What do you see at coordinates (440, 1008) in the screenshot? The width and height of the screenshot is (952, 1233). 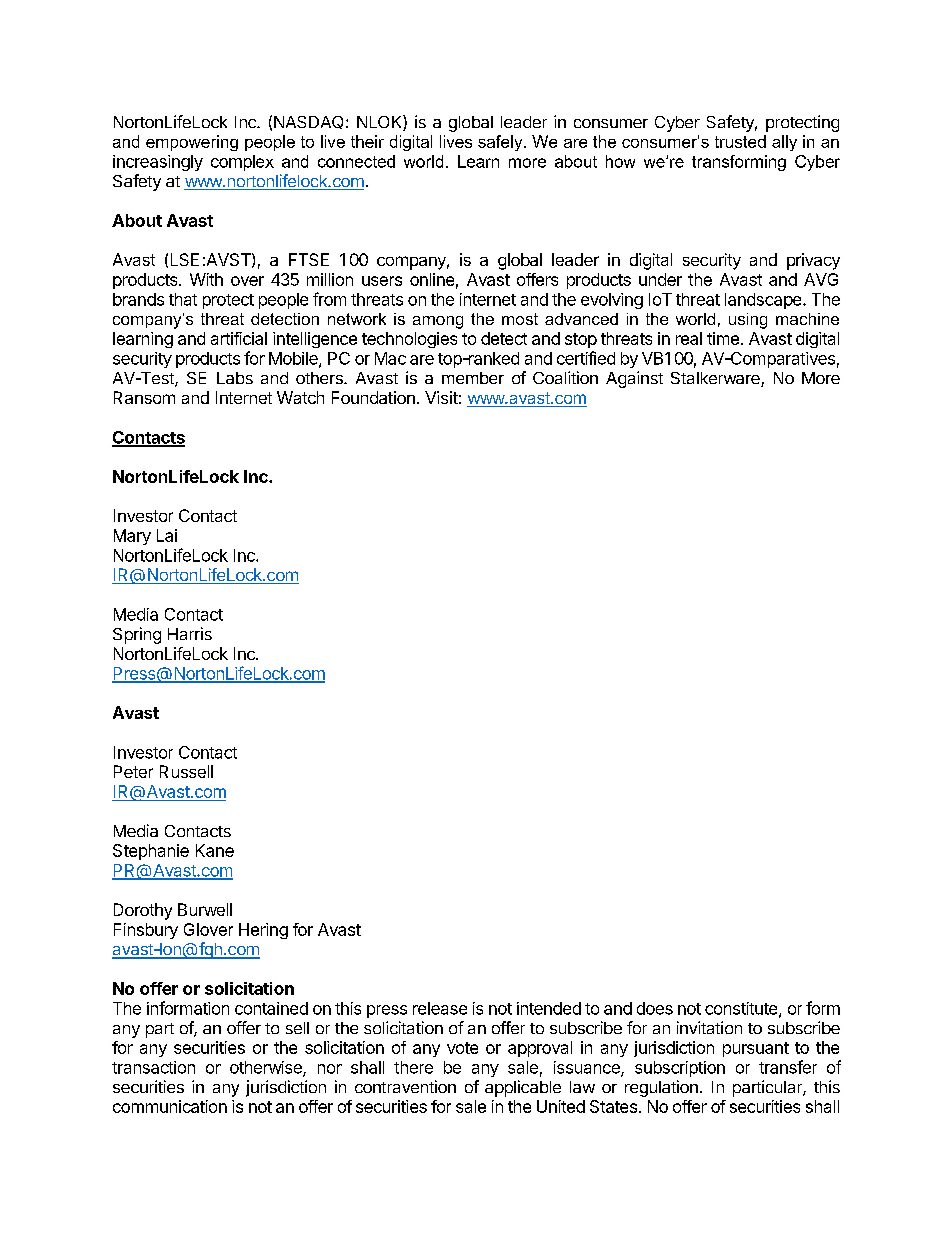 I see `release` at bounding box center [440, 1008].
